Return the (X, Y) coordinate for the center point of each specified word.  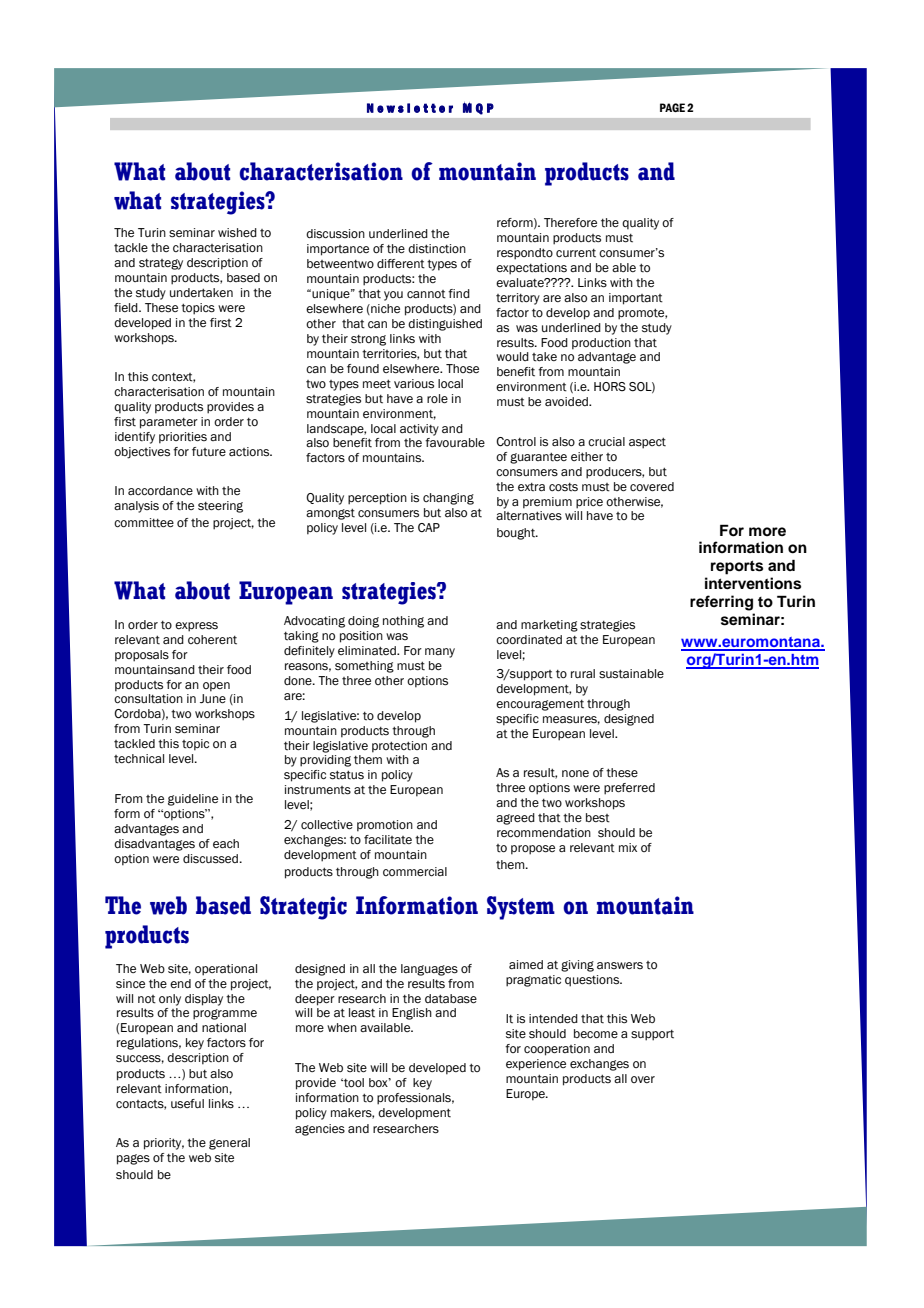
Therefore (570, 222)
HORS (610, 386)
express (196, 627)
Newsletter (410, 108)
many (440, 653)
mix (628, 847)
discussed (210, 859)
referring (721, 603)
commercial (415, 871)
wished (237, 233)
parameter (169, 423)
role (437, 398)
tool (353, 1083)
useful (187, 1104)
